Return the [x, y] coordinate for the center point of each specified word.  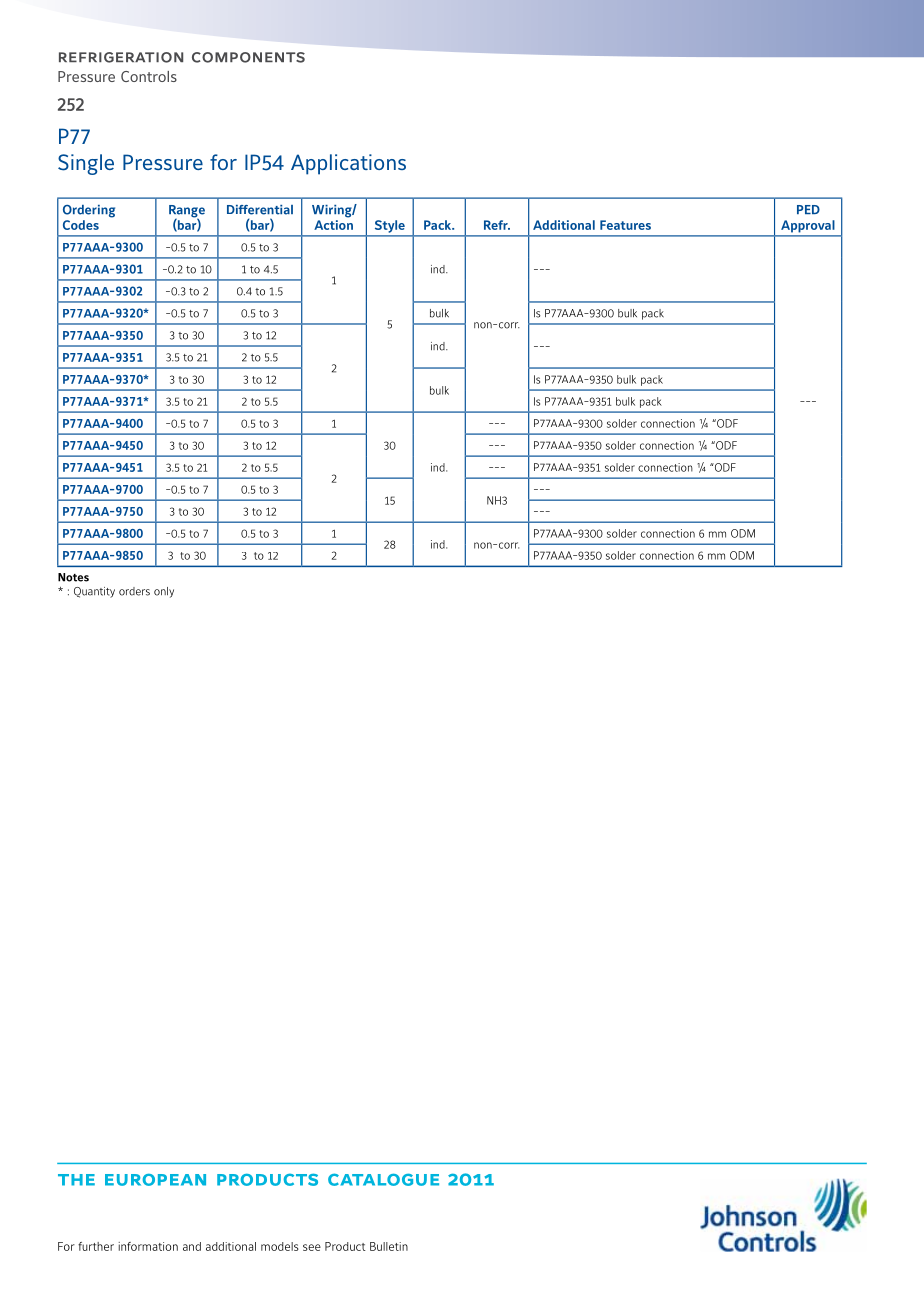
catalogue [383, 1179]
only [164, 592]
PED [808, 209]
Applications [348, 164]
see [312, 1247]
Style [390, 226]
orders [134, 591]
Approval [807, 226]
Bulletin [389, 1246]
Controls [149, 76]
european [155, 1180]
